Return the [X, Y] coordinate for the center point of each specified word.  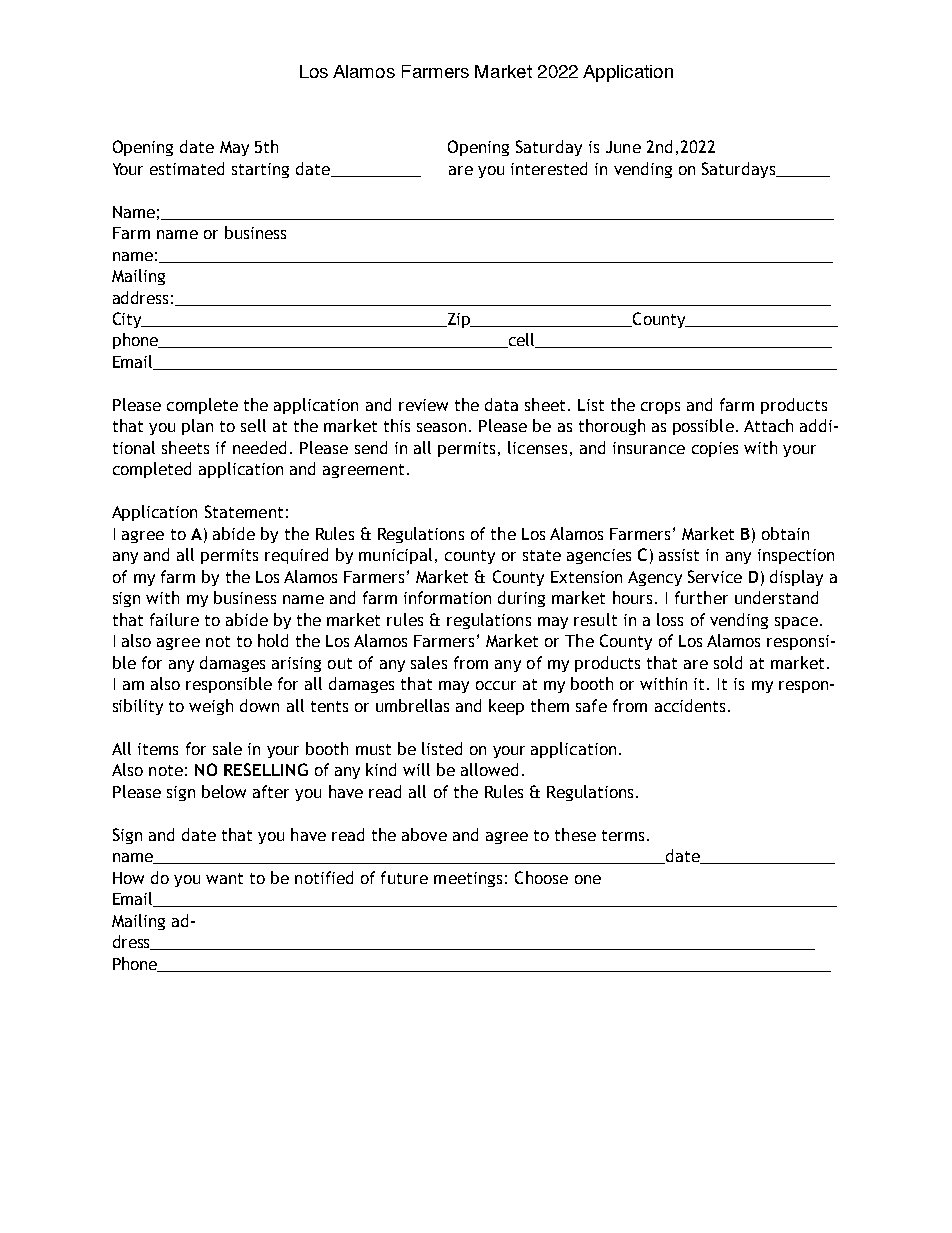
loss [670, 619]
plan [197, 427]
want [224, 878]
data [501, 404]
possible [703, 427]
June [623, 147]
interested [549, 168]
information [447, 597]
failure [174, 619]
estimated [187, 168]
